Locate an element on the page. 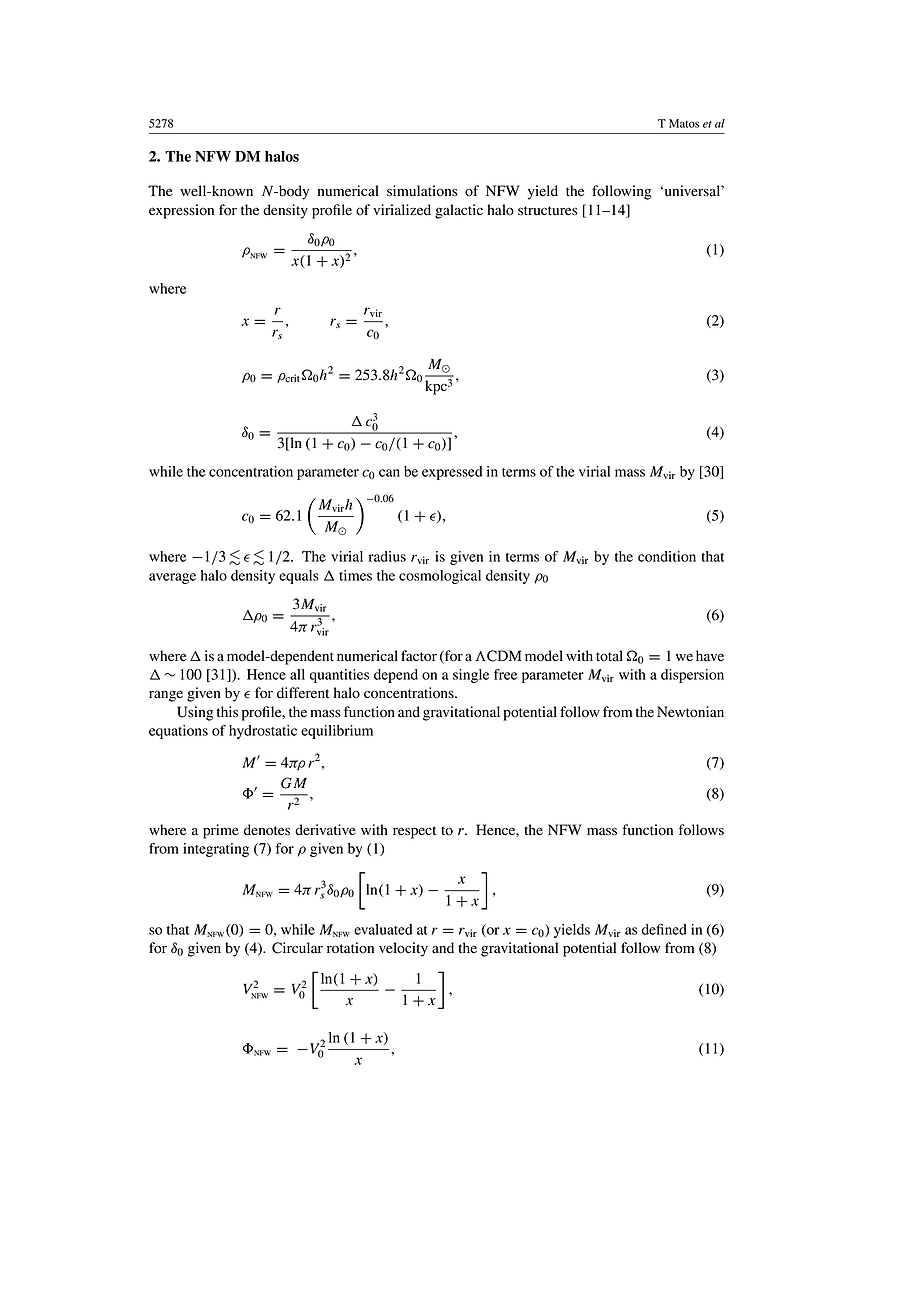 Image resolution: width=924 pixels, height=1307 pixels. structures is located at coordinates (548, 211).
